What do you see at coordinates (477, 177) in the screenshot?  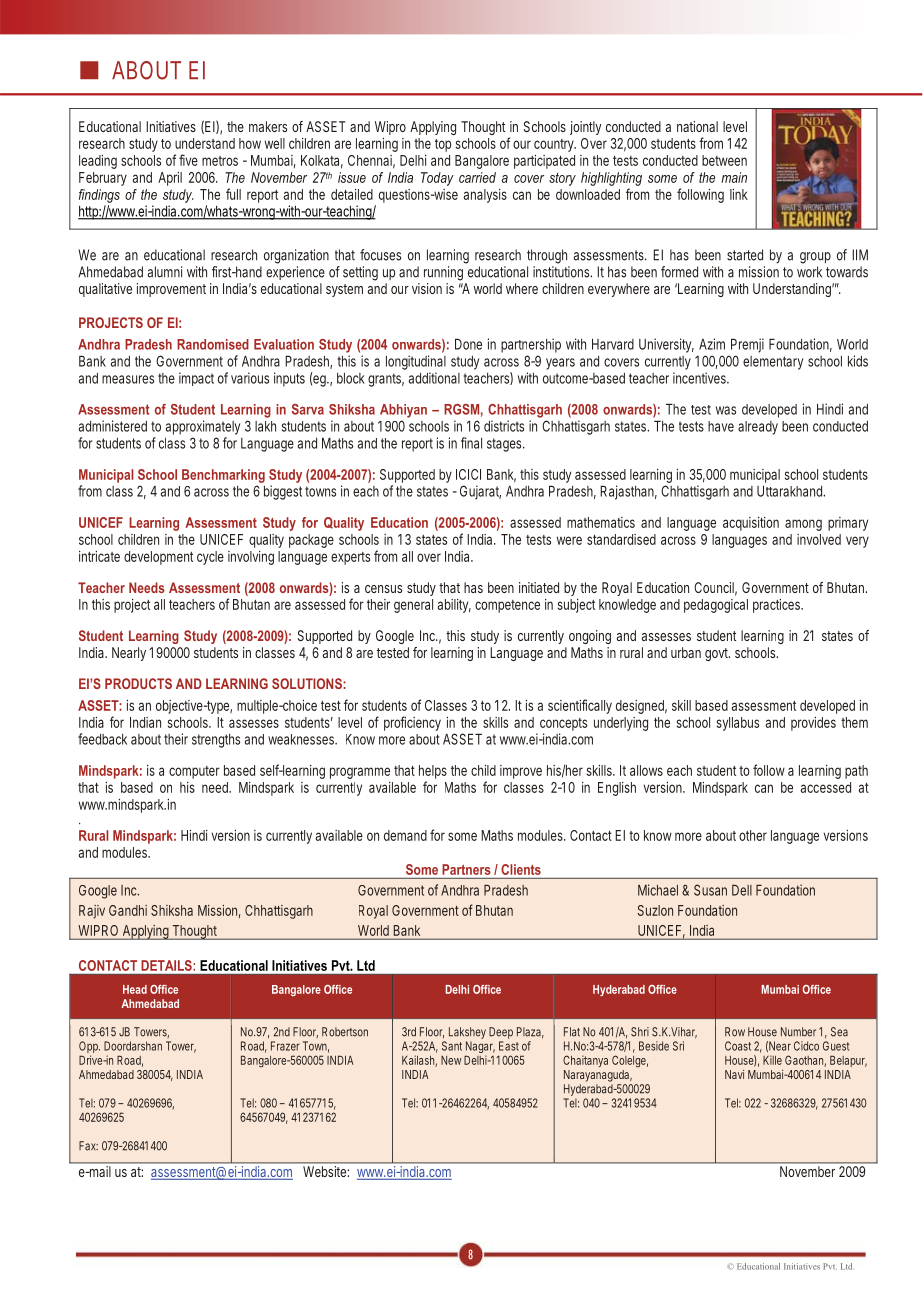 I see `carried` at bounding box center [477, 177].
